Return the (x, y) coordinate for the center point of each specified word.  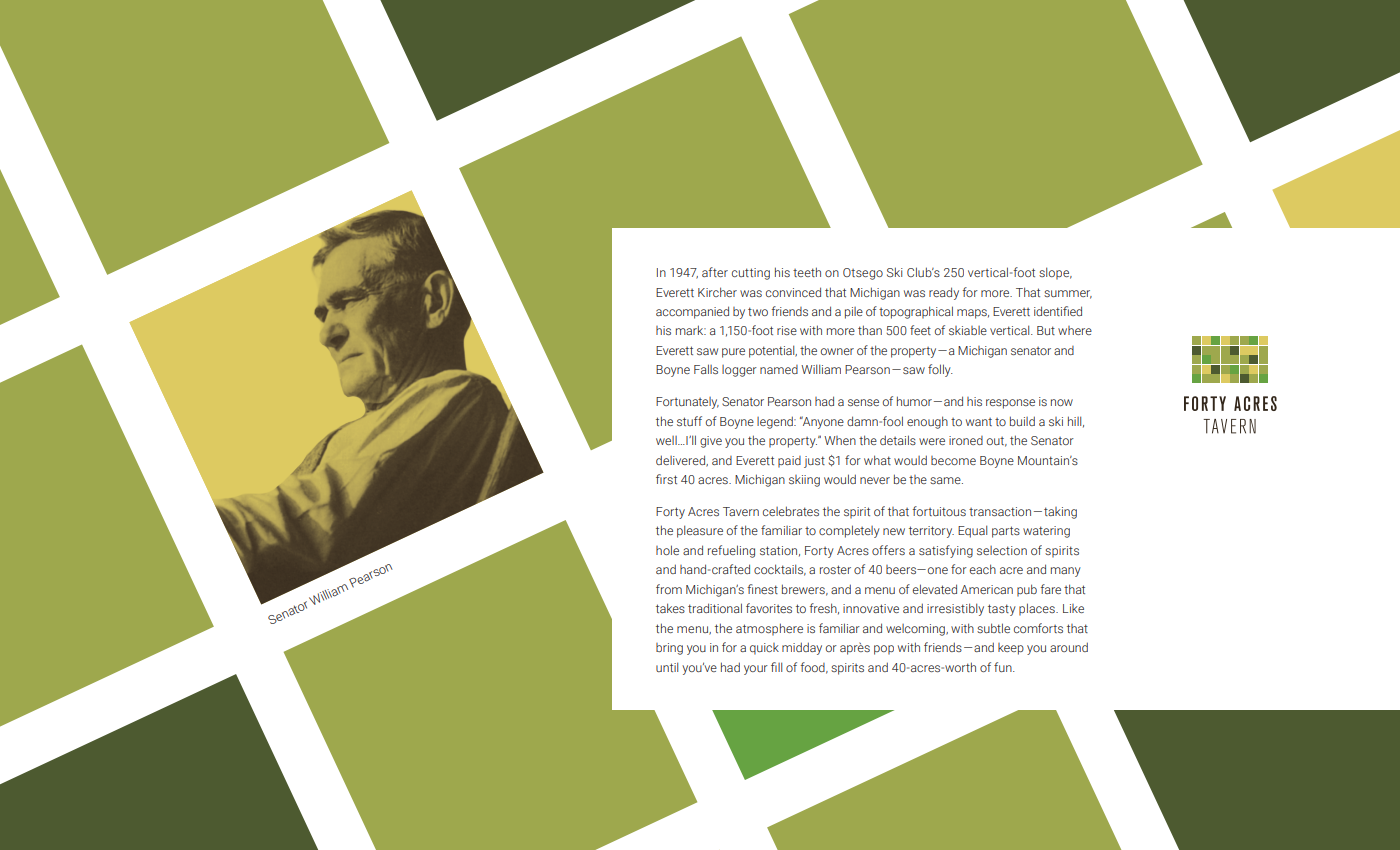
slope (1055, 273)
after (715, 272)
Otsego (863, 274)
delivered (682, 461)
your (756, 670)
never (875, 480)
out (997, 442)
